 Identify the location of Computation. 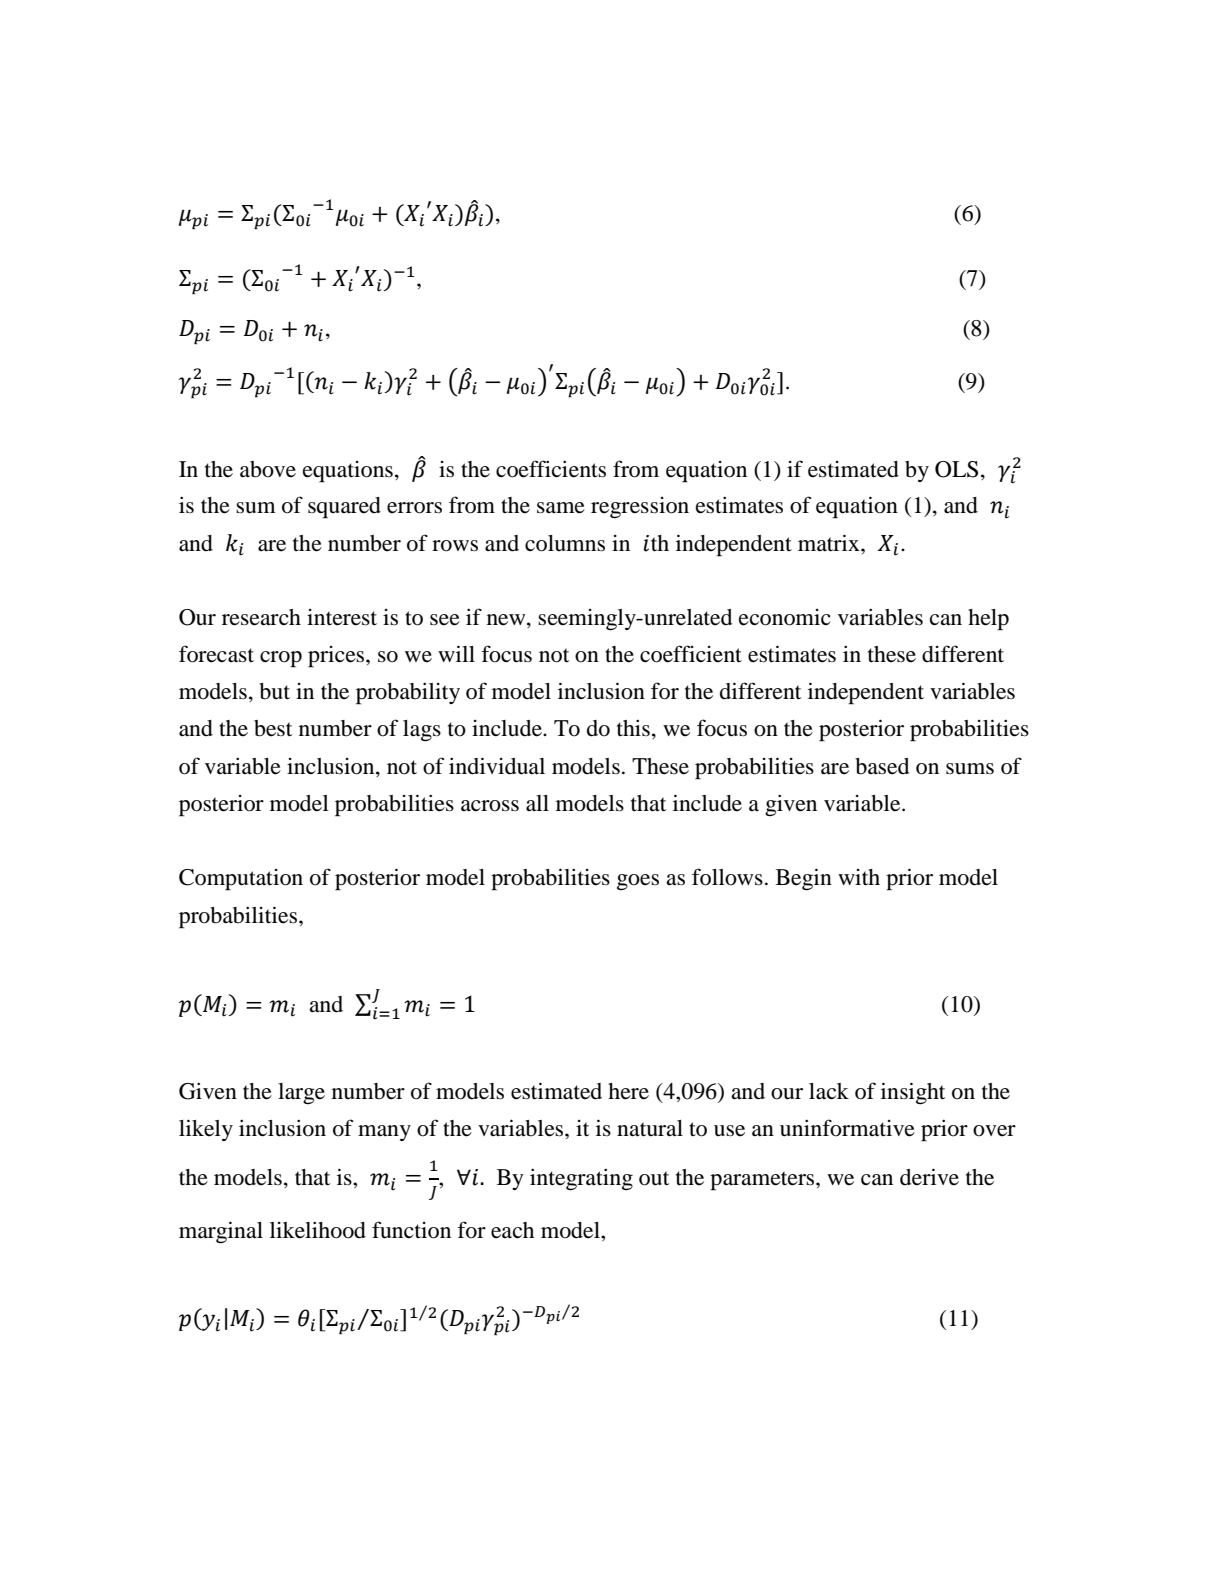
(241, 880).
